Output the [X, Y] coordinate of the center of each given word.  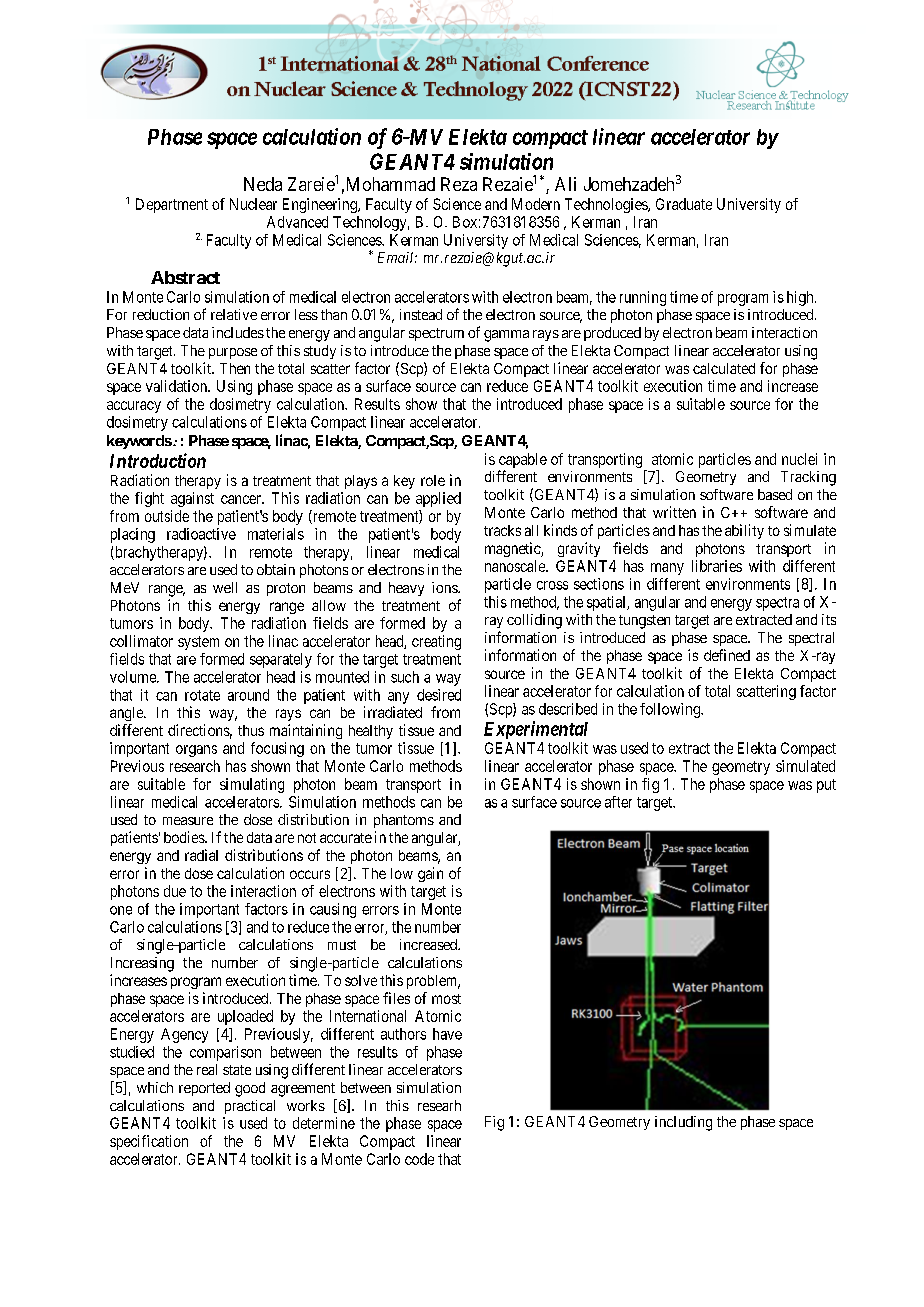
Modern [536, 204]
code [419, 1159]
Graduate [684, 204]
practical [250, 1107]
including [683, 1123]
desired [439, 695]
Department [172, 205]
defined [727, 655]
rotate [202, 695]
